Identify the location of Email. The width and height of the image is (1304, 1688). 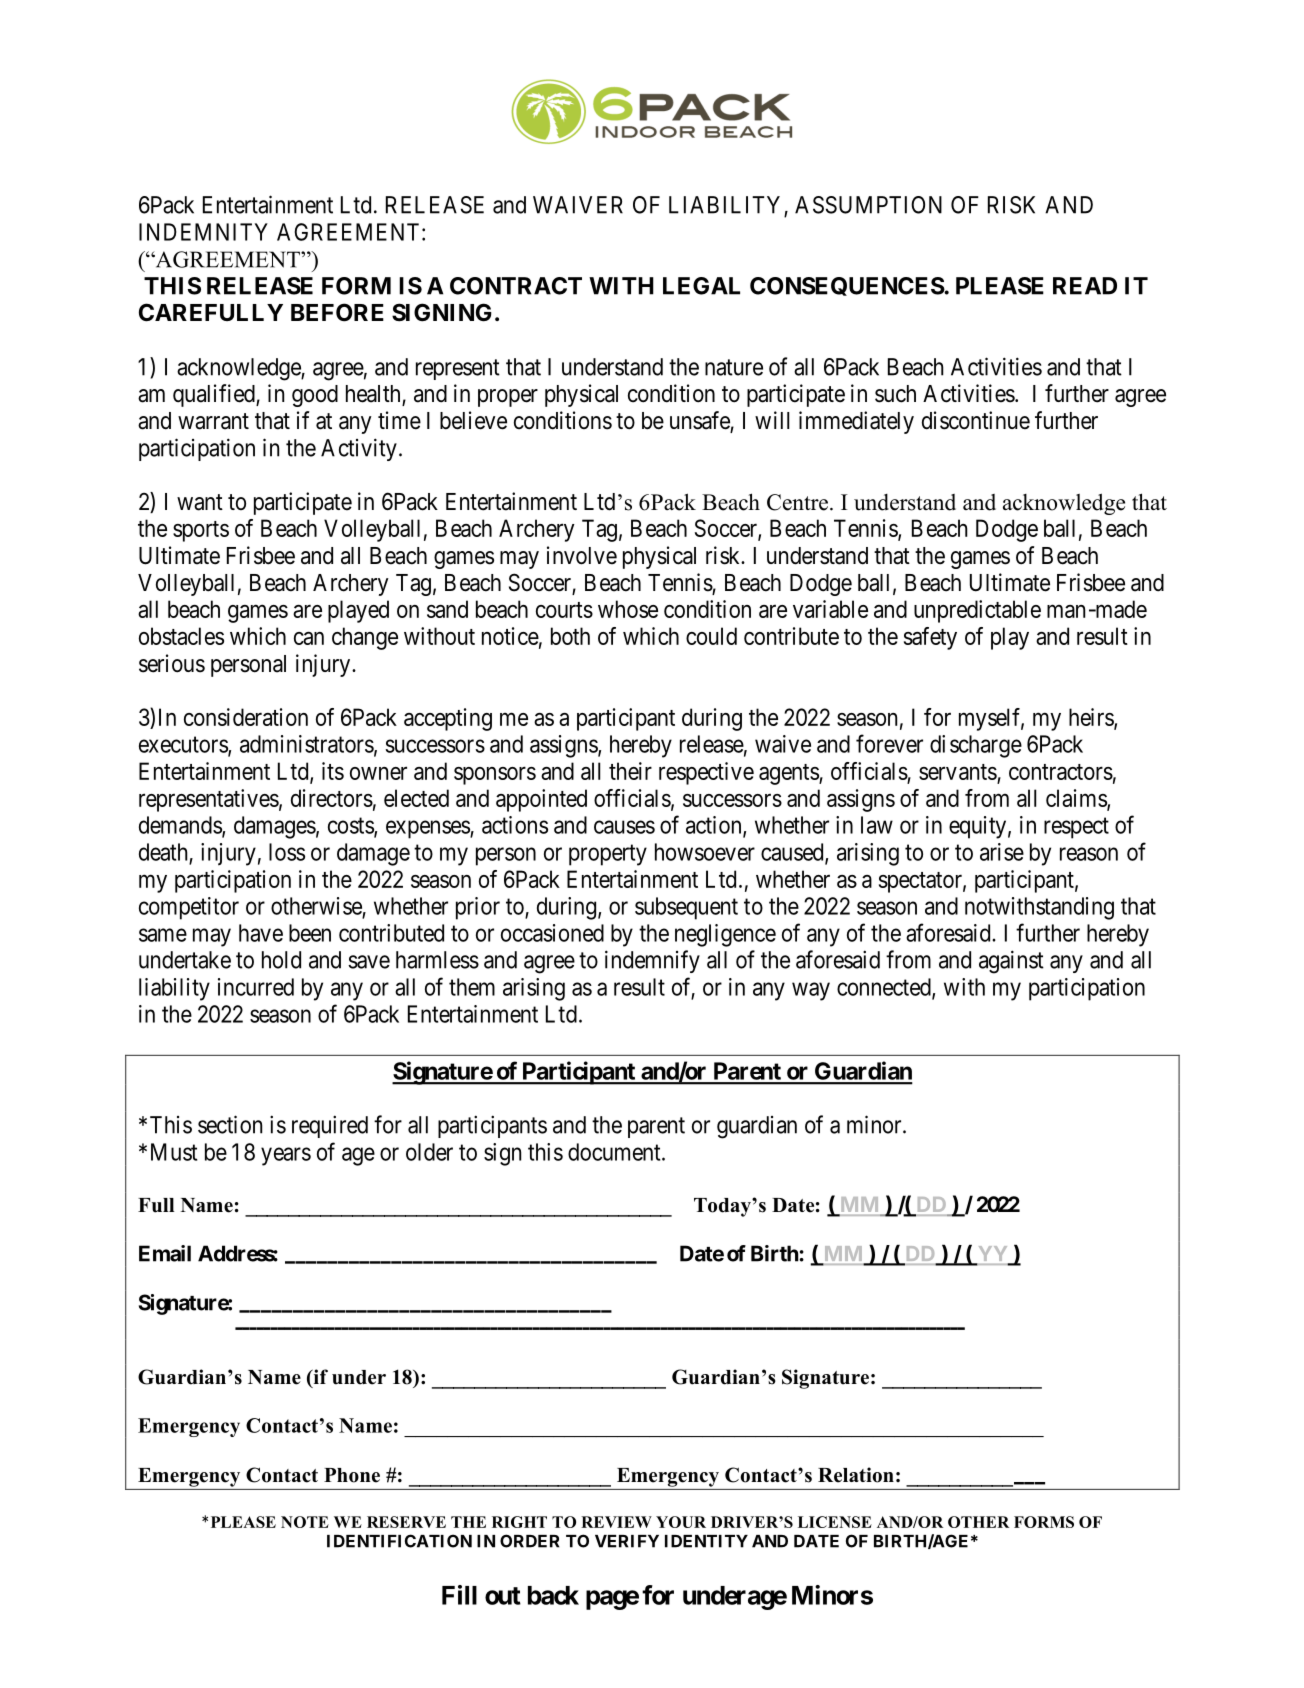
(165, 1253).
